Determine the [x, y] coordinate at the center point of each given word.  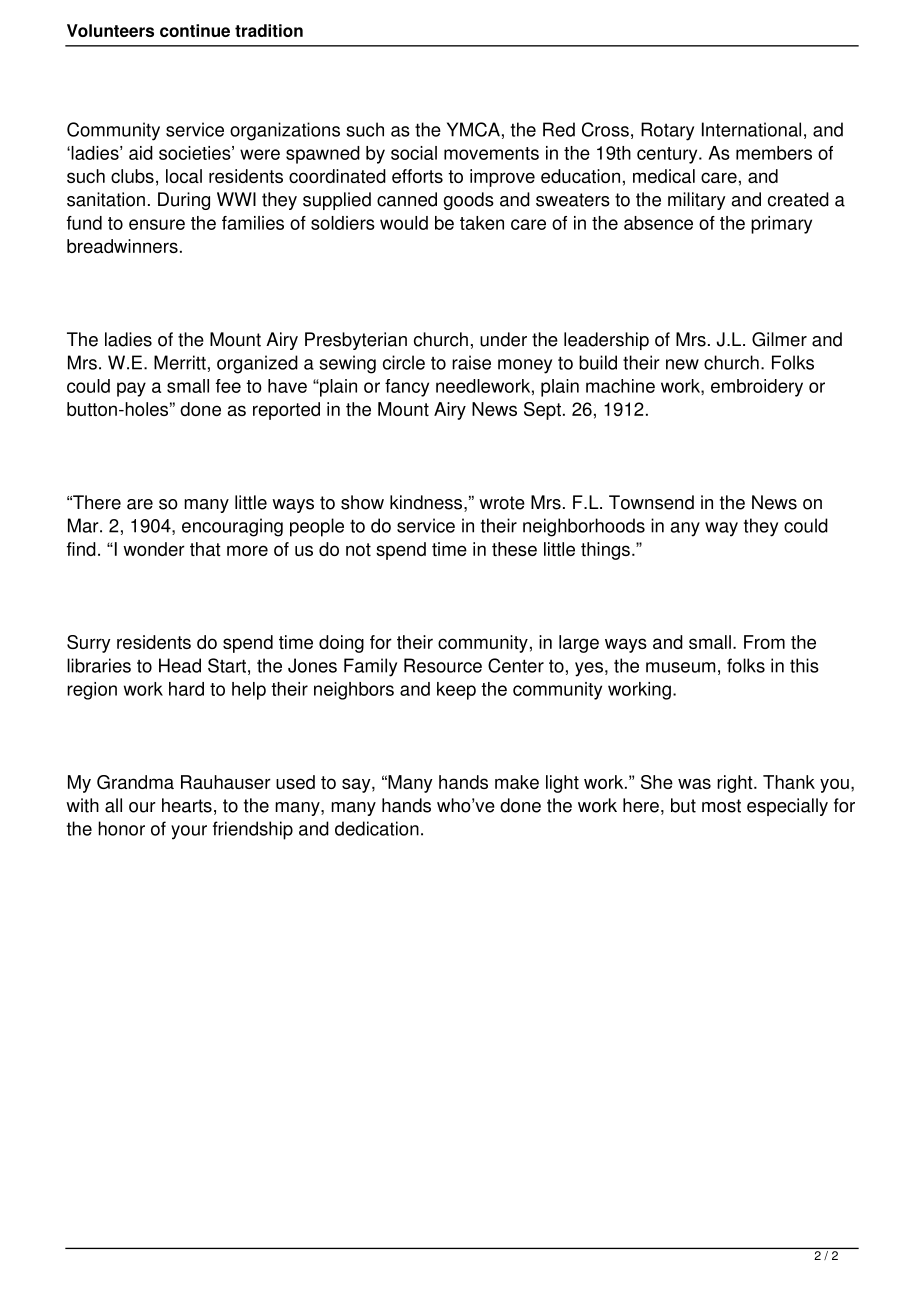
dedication [377, 828]
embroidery [757, 388]
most [721, 806]
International [751, 129]
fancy [407, 388]
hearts [187, 805]
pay [131, 389]
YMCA [473, 129]
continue [195, 30]
